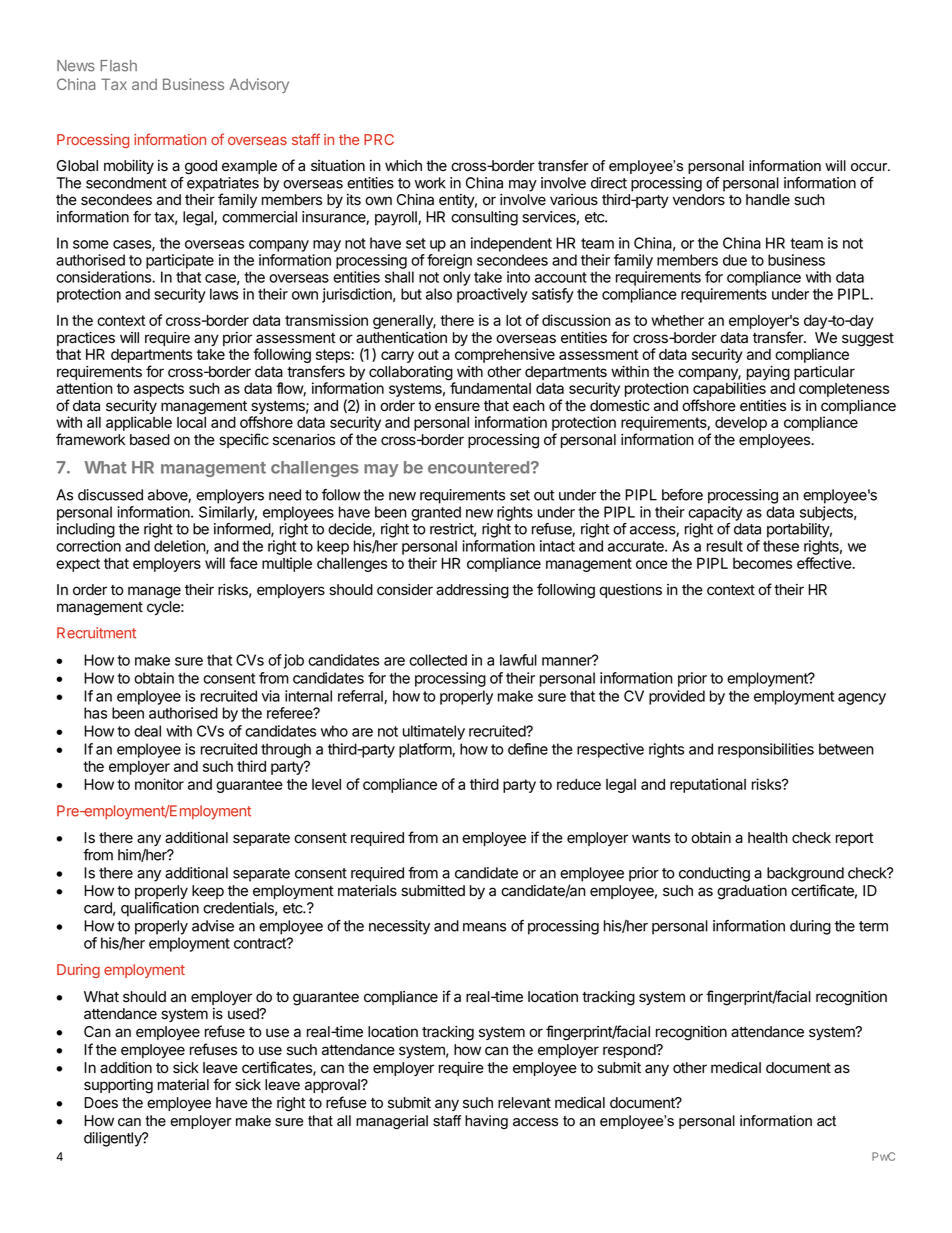 The height and width of the screenshot is (1233, 952). What do you see at coordinates (118, 1086) in the screenshot?
I see `supporting` at bounding box center [118, 1086].
